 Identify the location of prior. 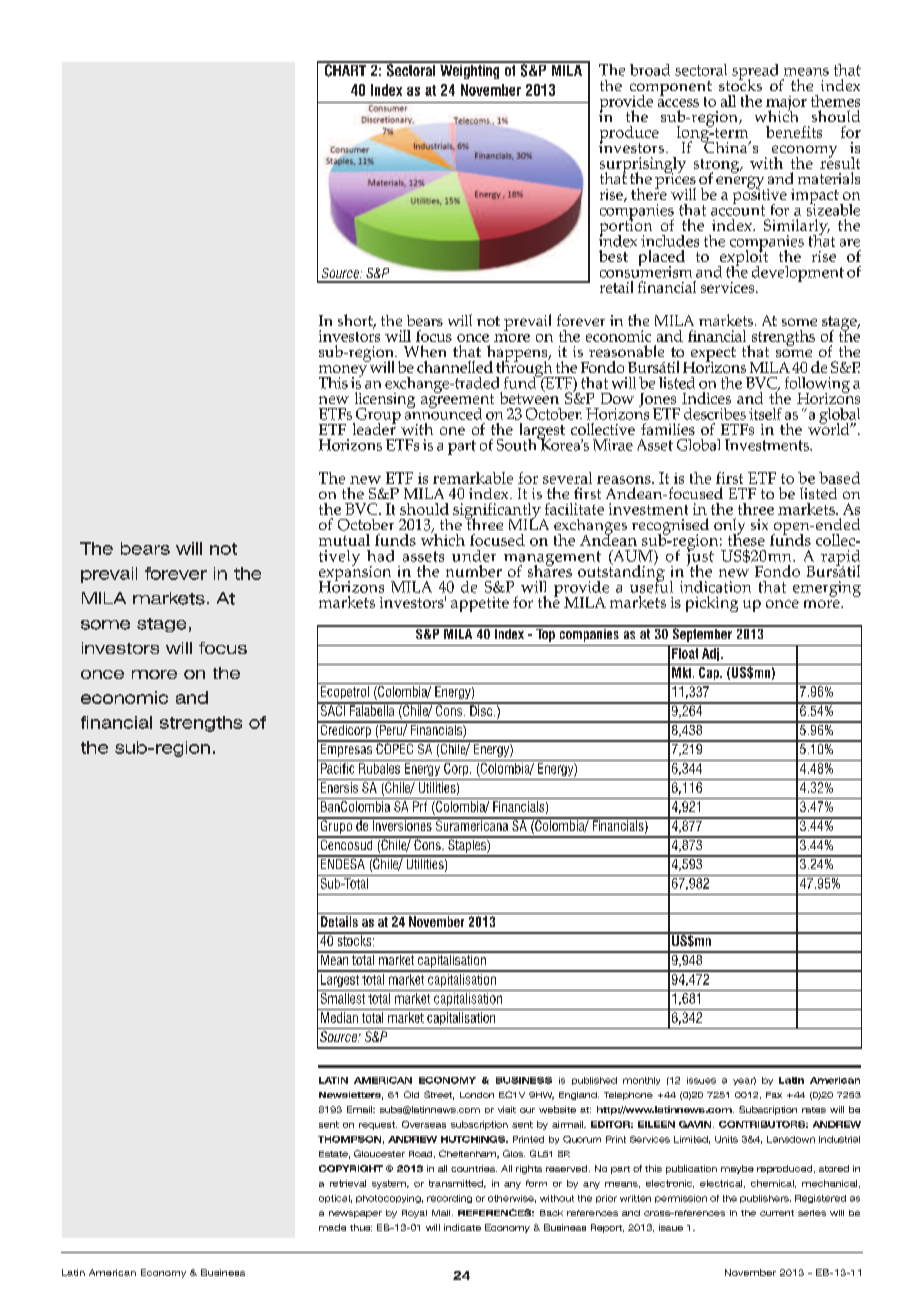
(606, 1199).
